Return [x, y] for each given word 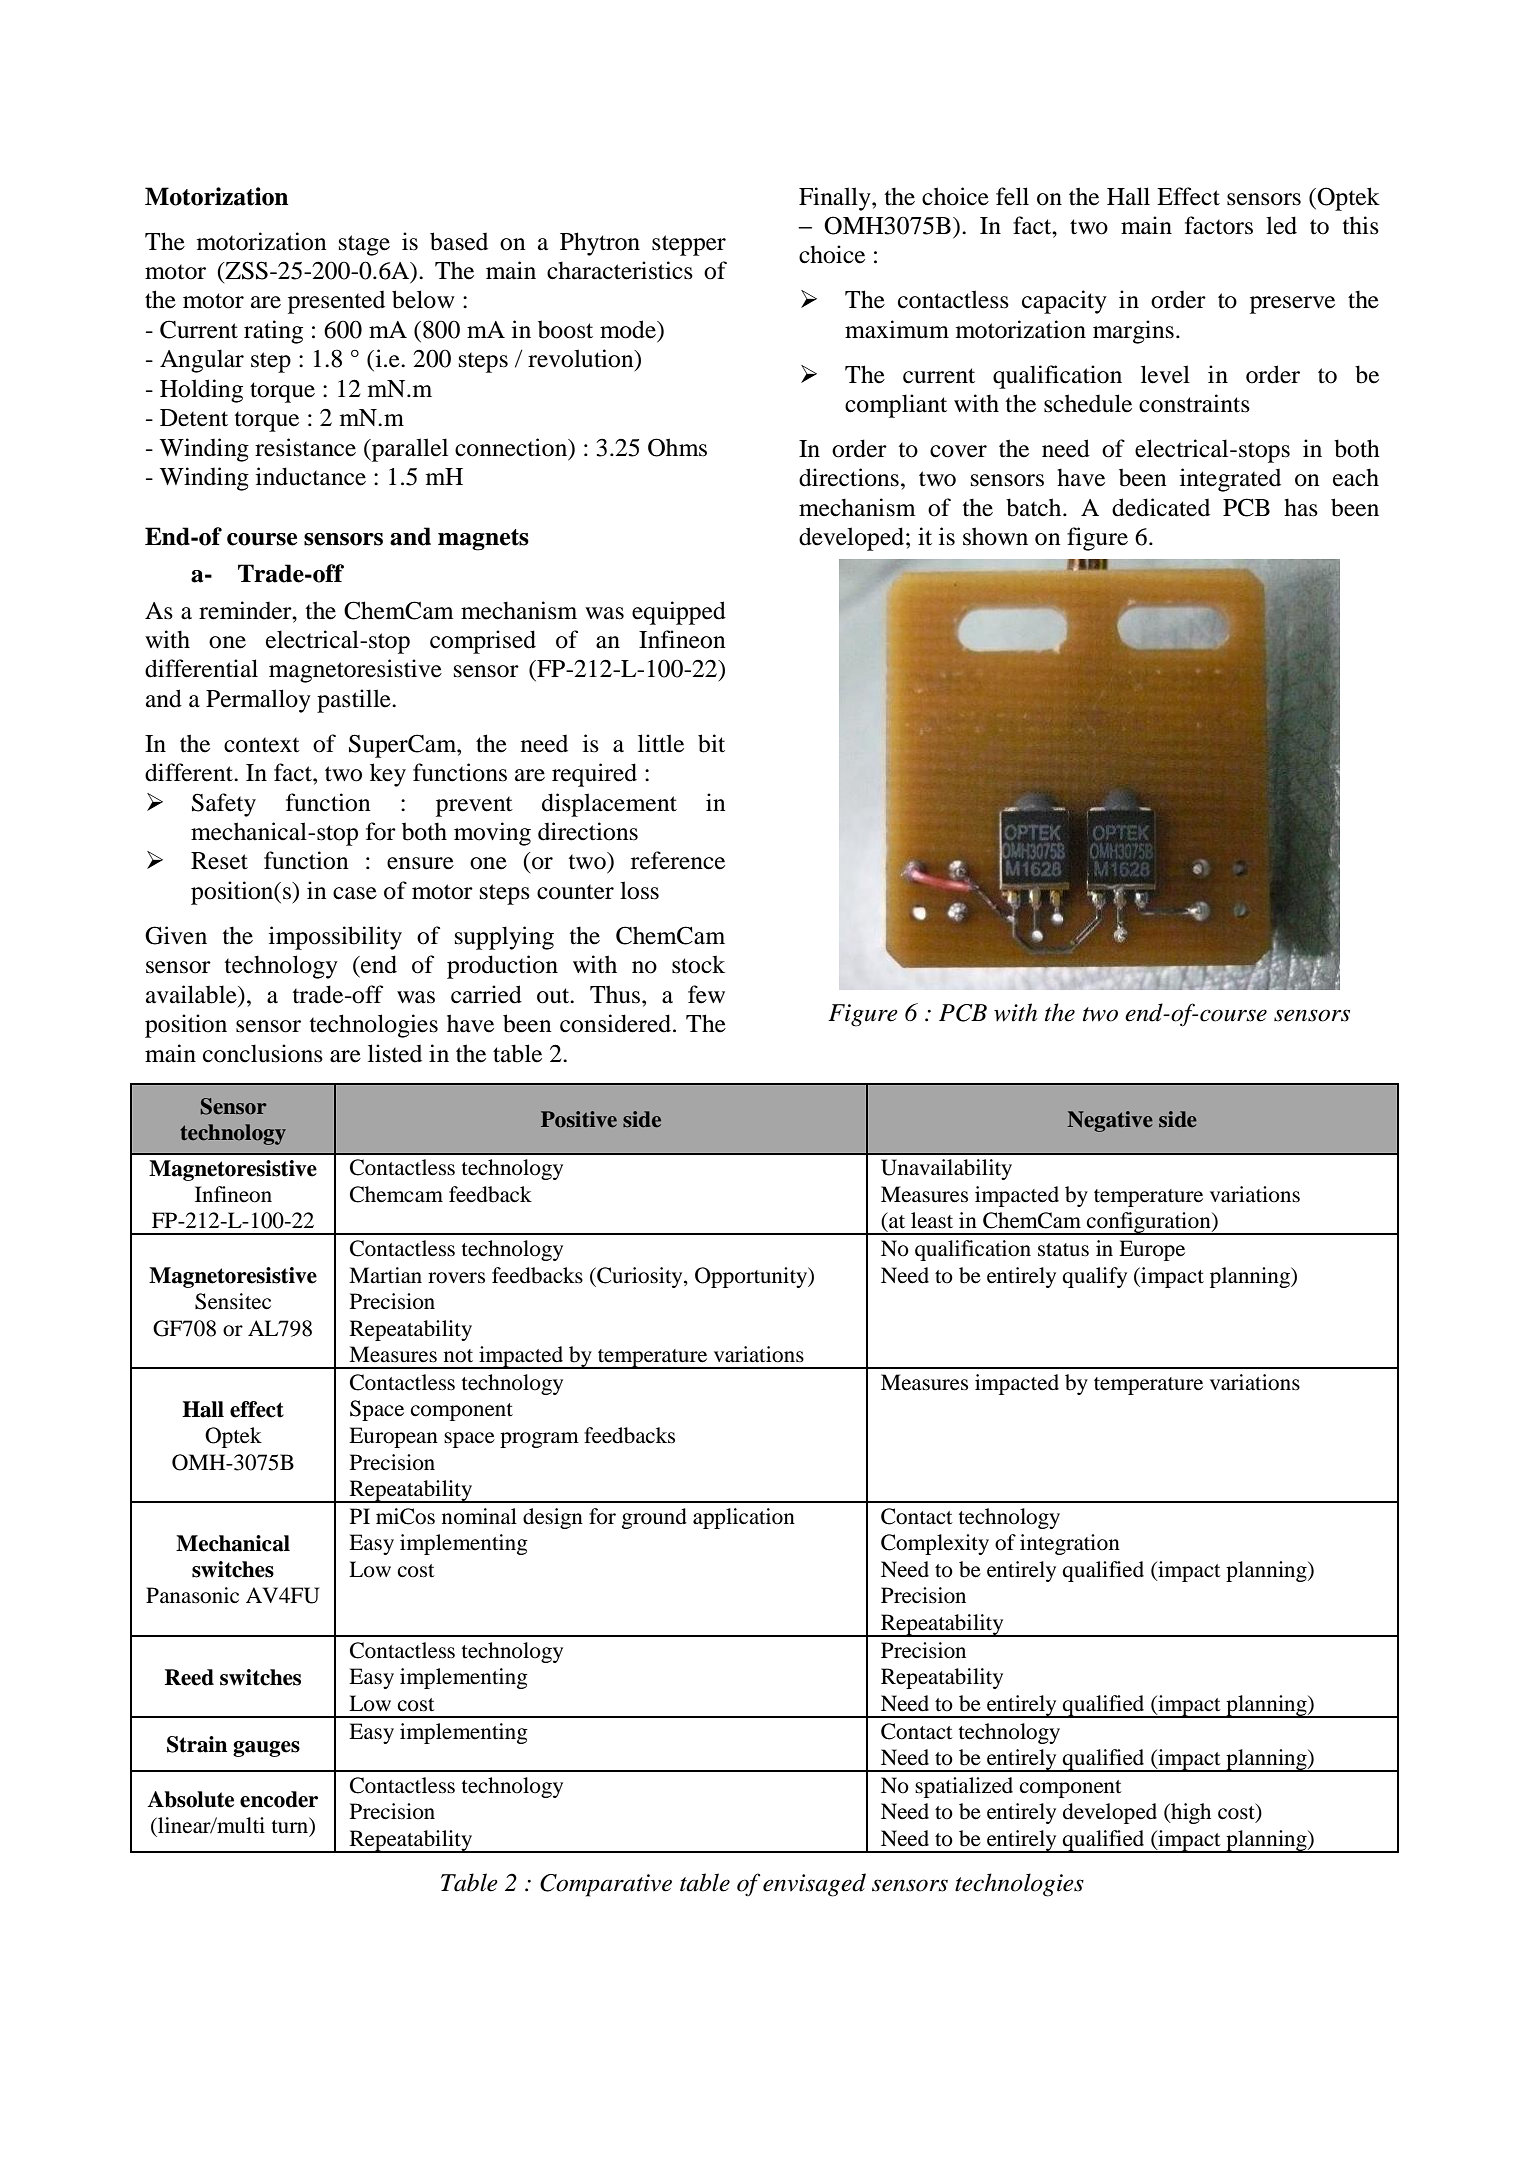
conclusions [263, 1053]
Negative [1110, 1121]
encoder [279, 1799]
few [706, 994]
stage [364, 245]
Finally [836, 199]
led [1281, 225]
